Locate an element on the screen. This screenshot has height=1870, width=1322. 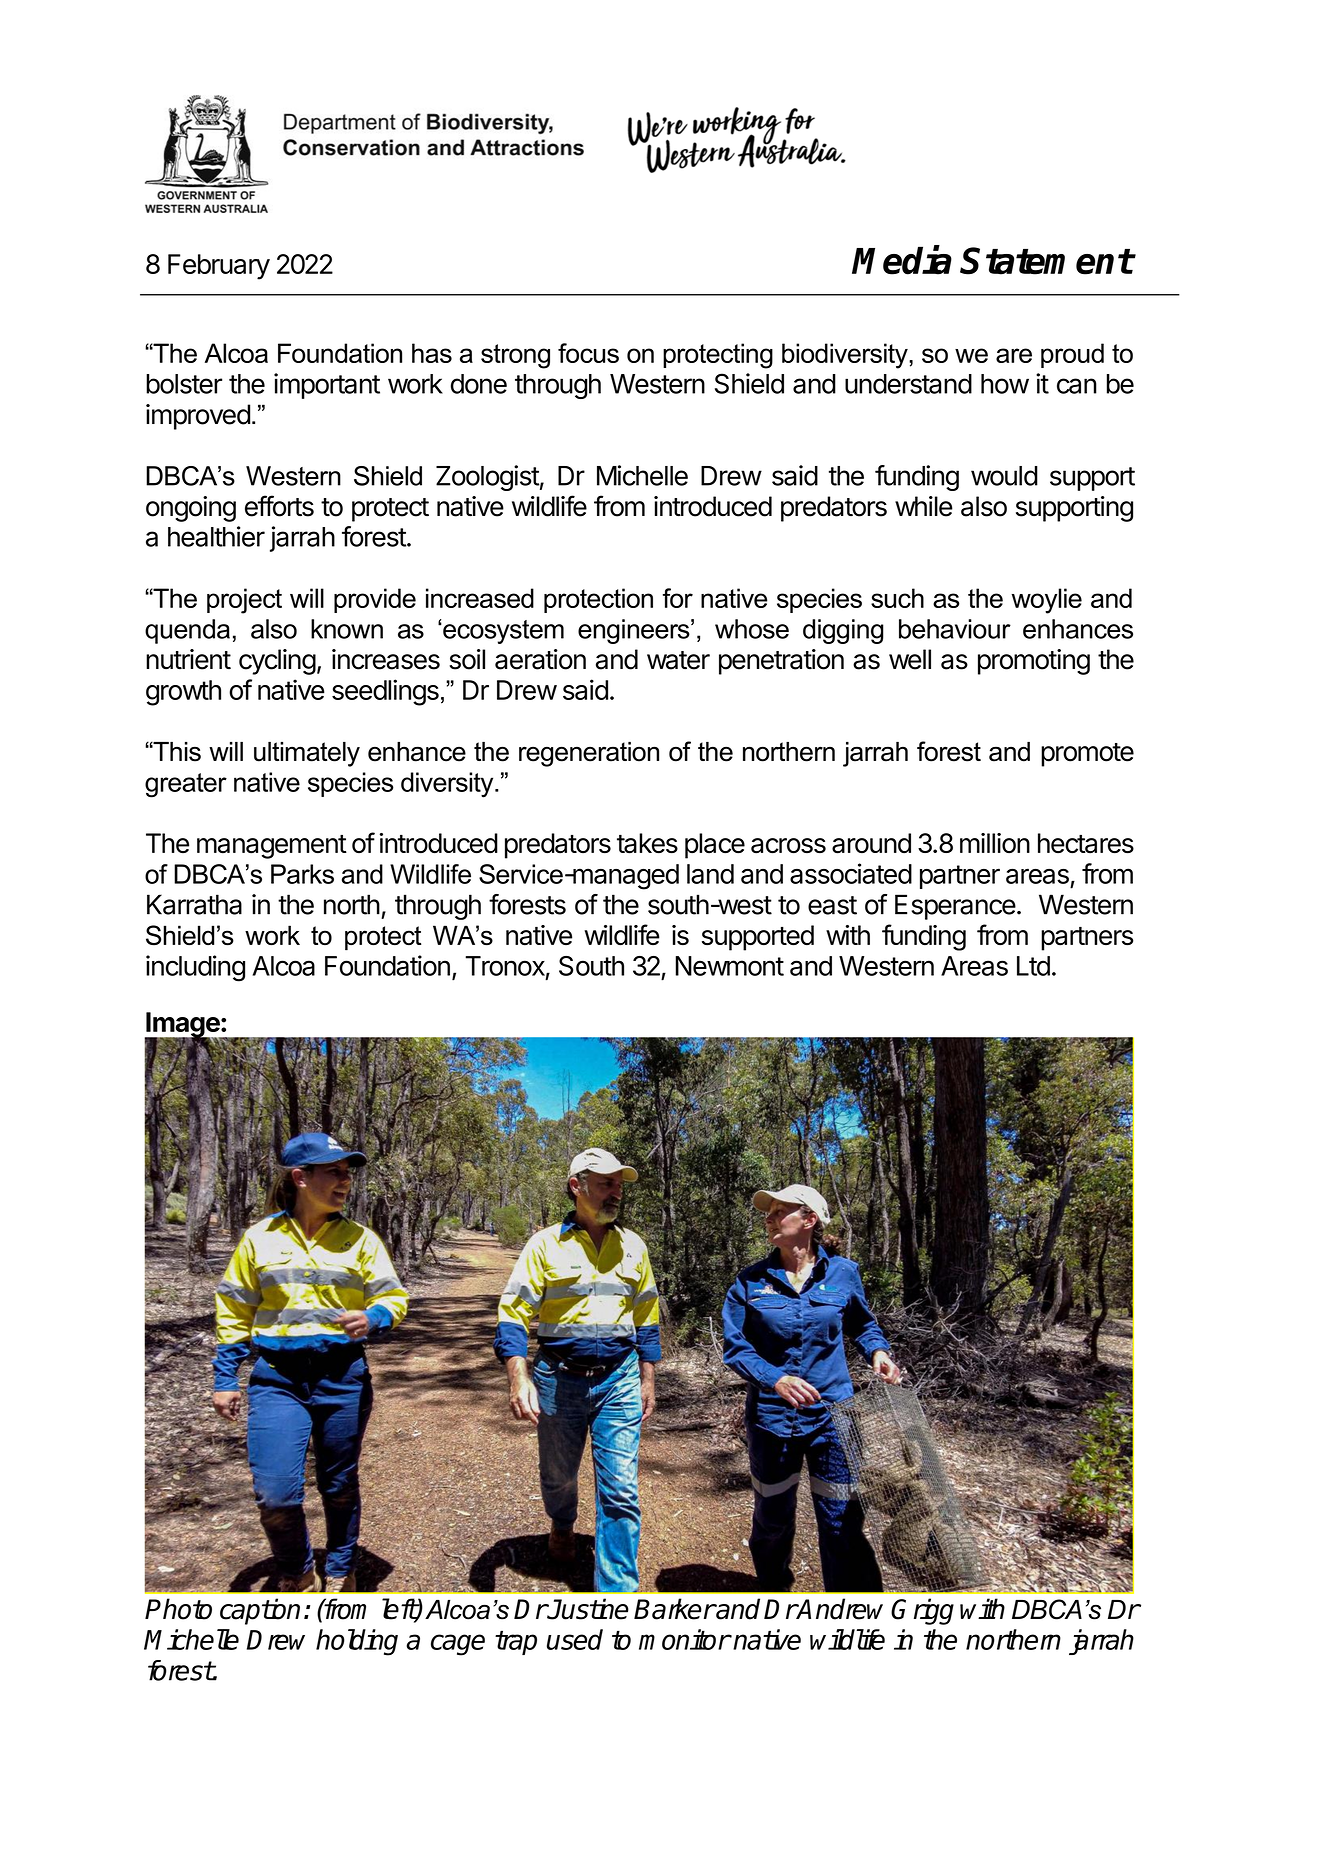
regeneration is located at coordinates (589, 754).
